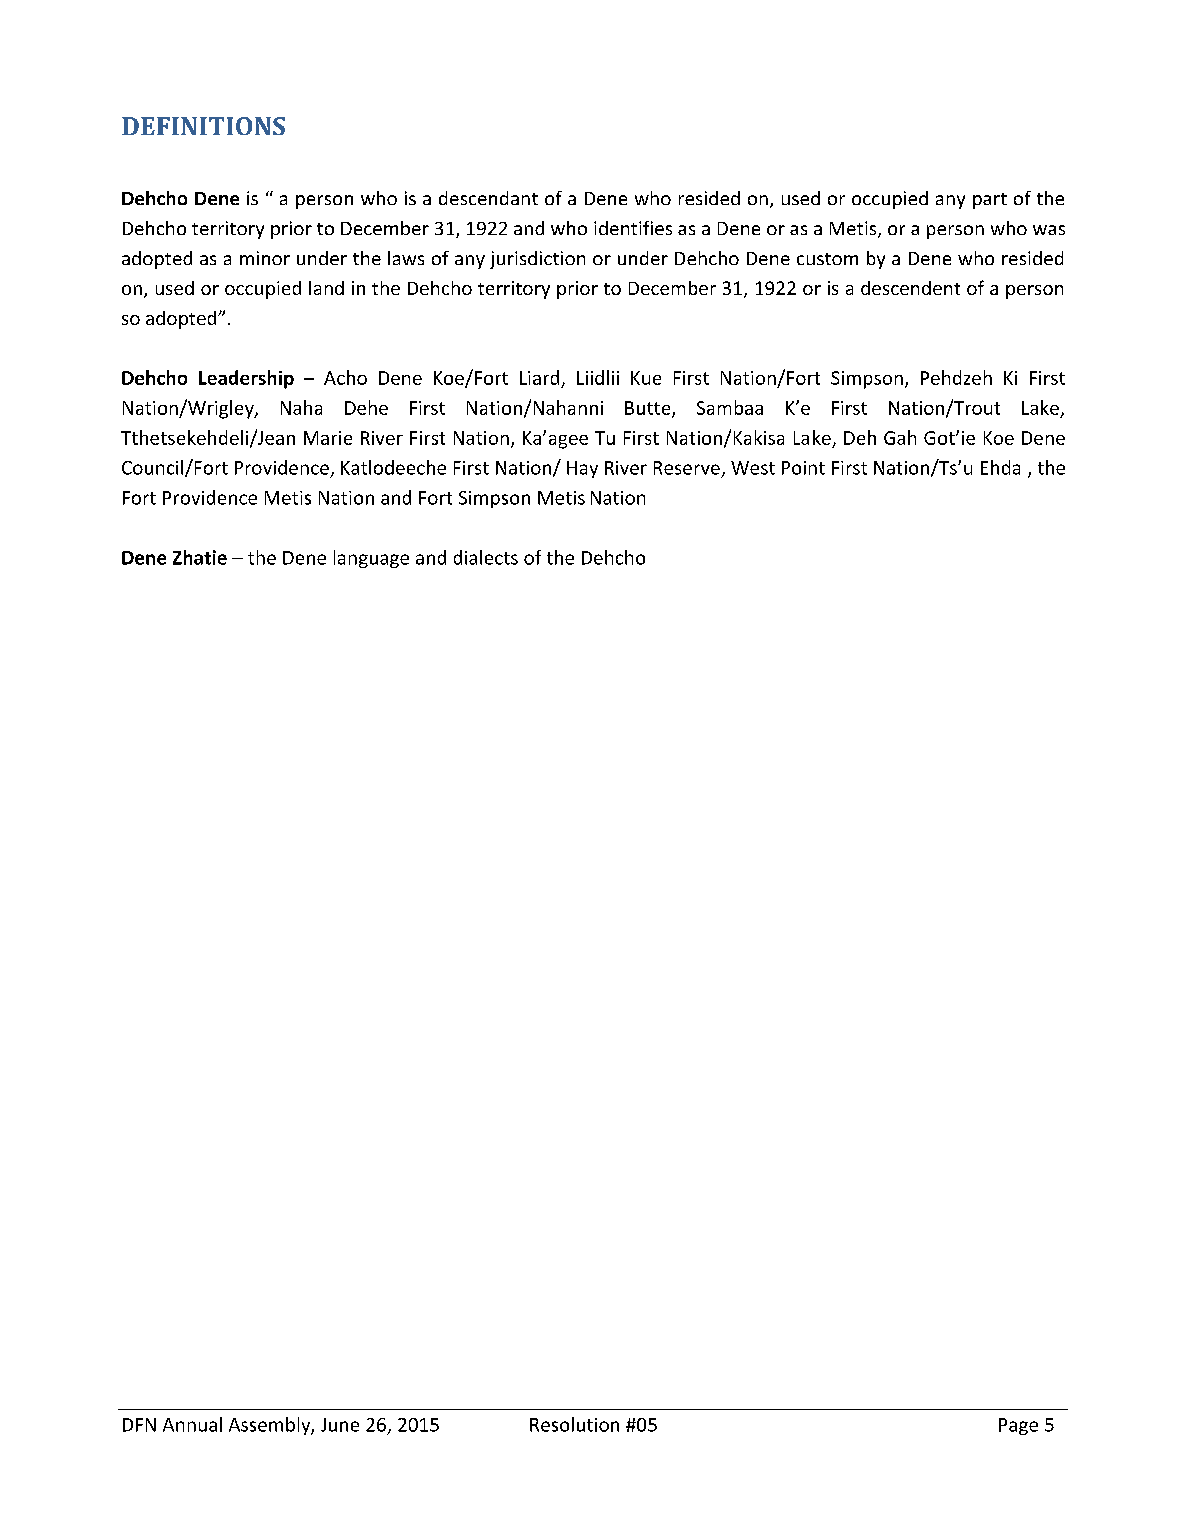 Image resolution: width=1186 pixels, height=1535 pixels. What do you see at coordinates (574, 1424) in the screenshot?
I see `Resolution` at bounding box center [574, 1424].
